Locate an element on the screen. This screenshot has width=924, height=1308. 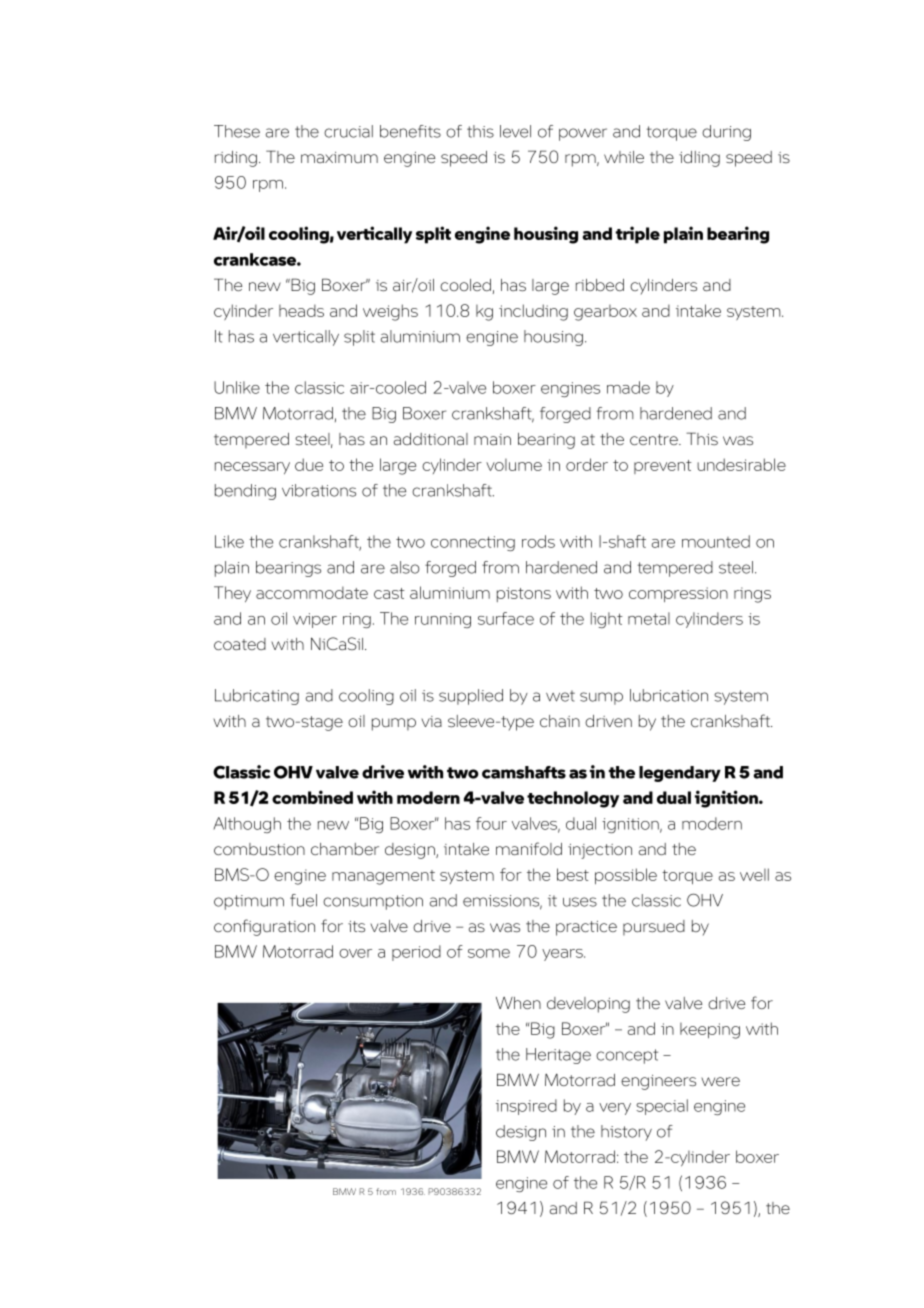
inspired is located at coordinates (526, 1107).
